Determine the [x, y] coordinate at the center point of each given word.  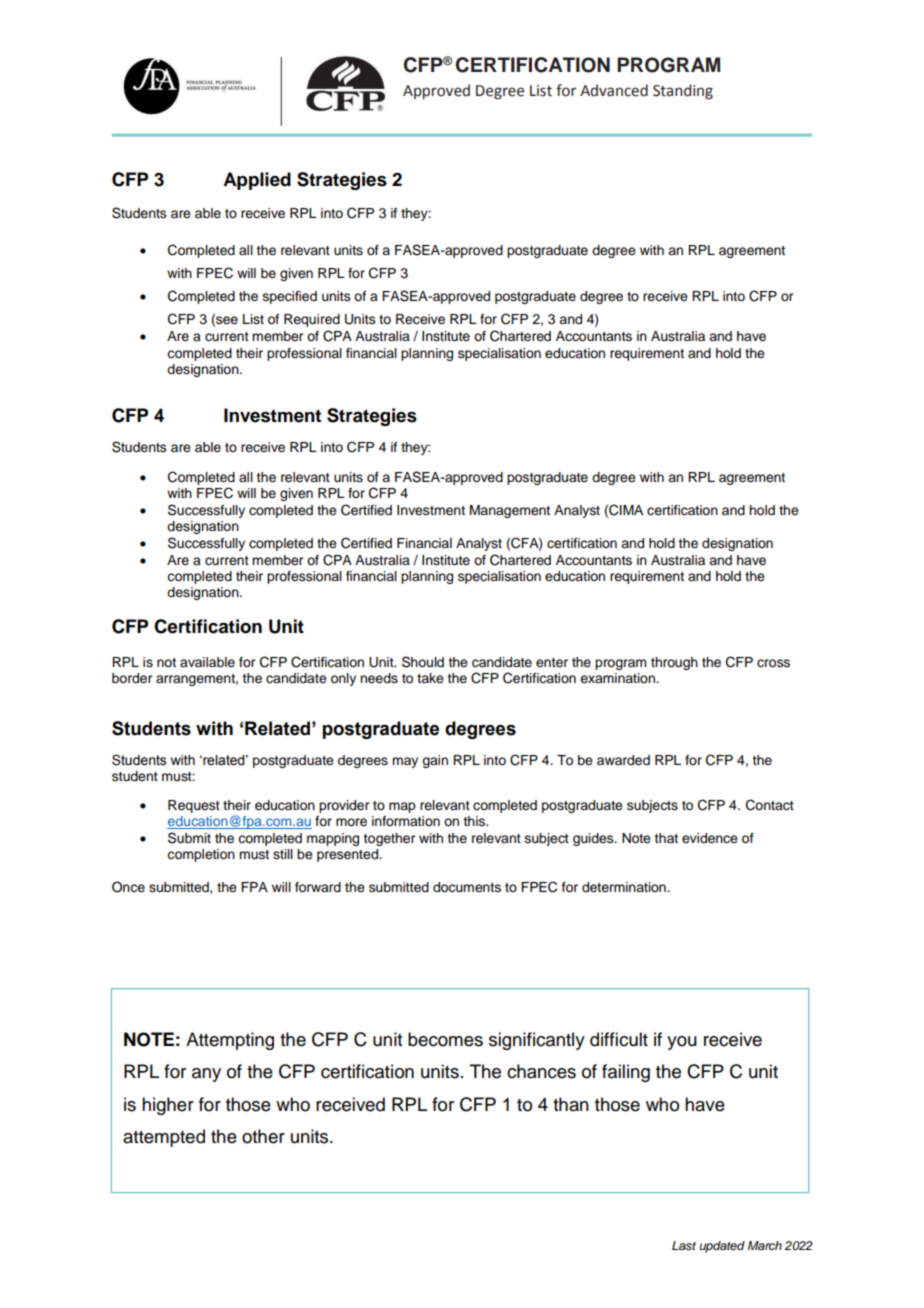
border [132, 678]
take [430, 678]
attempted [164, 1138]
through [674, 663]
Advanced [614, 90]
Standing [683, 92]
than [571, 1104]
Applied [257, 181]
